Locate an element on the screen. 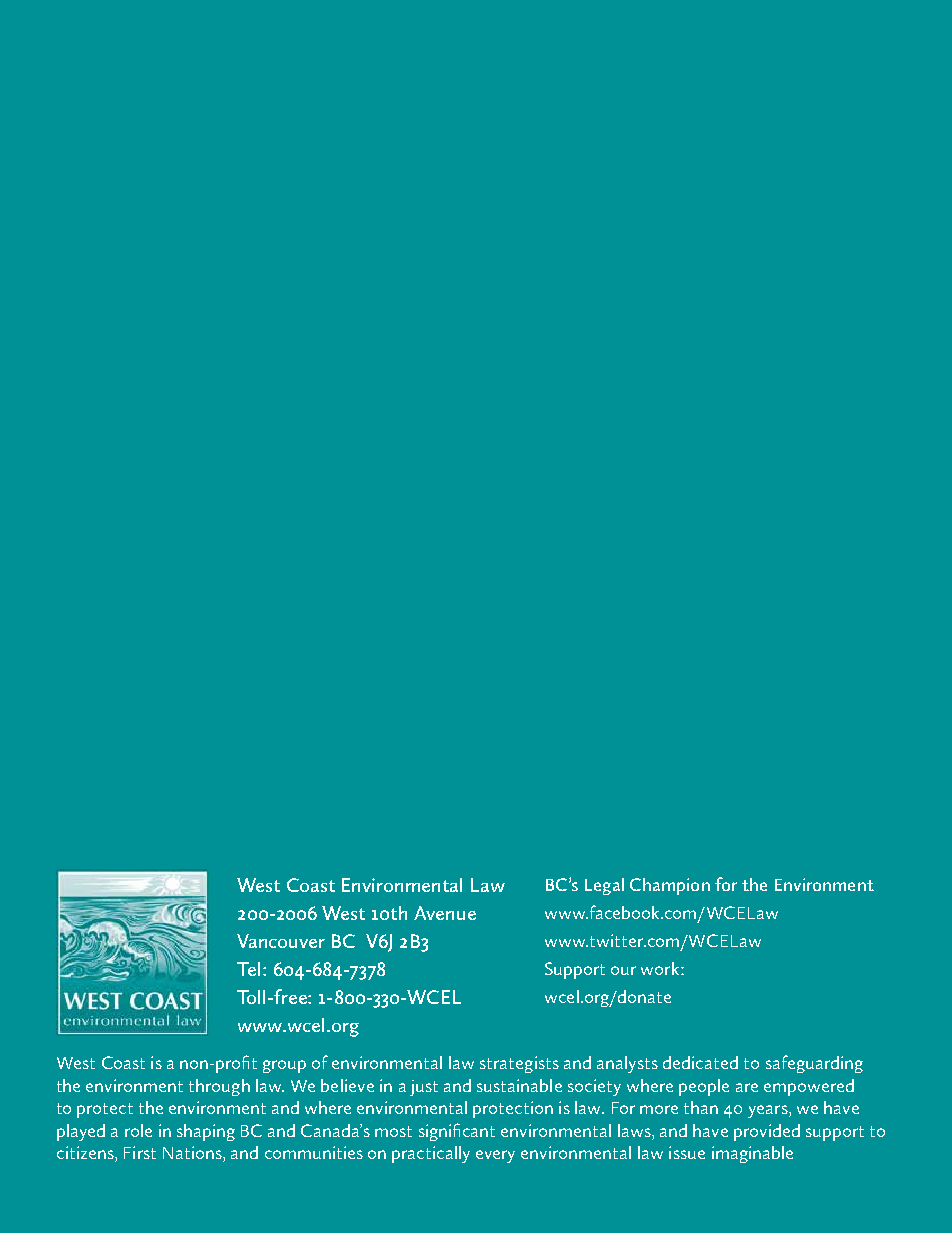 This screenshot has height=1233, width=952. through is located at coordinates (219, 1087).
